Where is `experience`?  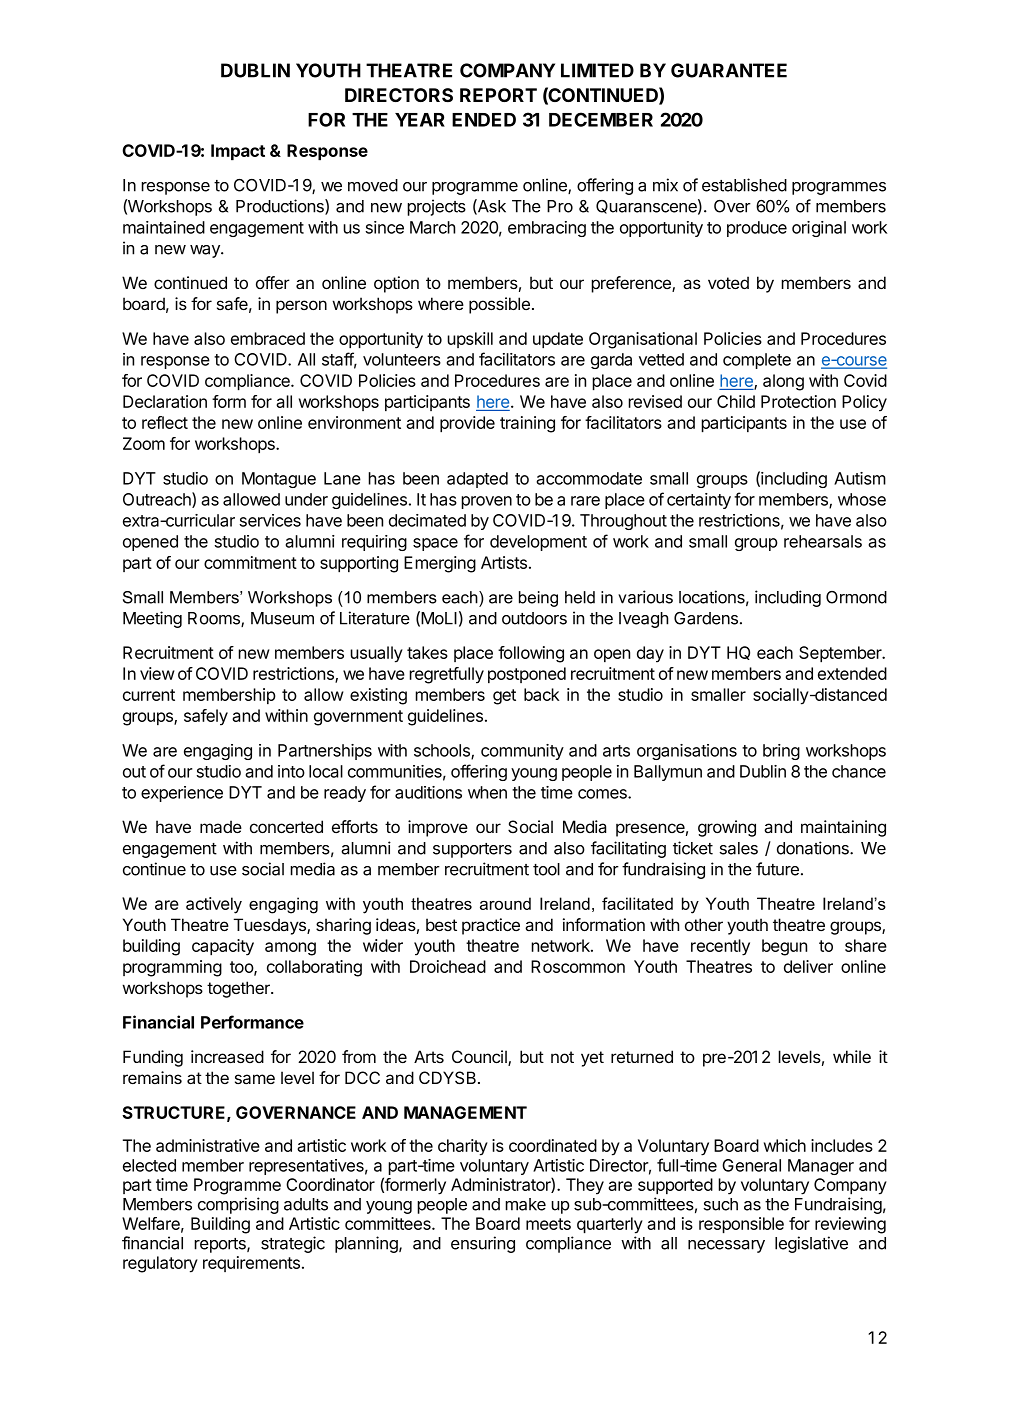 experience is located at coordinates (182, 794).
